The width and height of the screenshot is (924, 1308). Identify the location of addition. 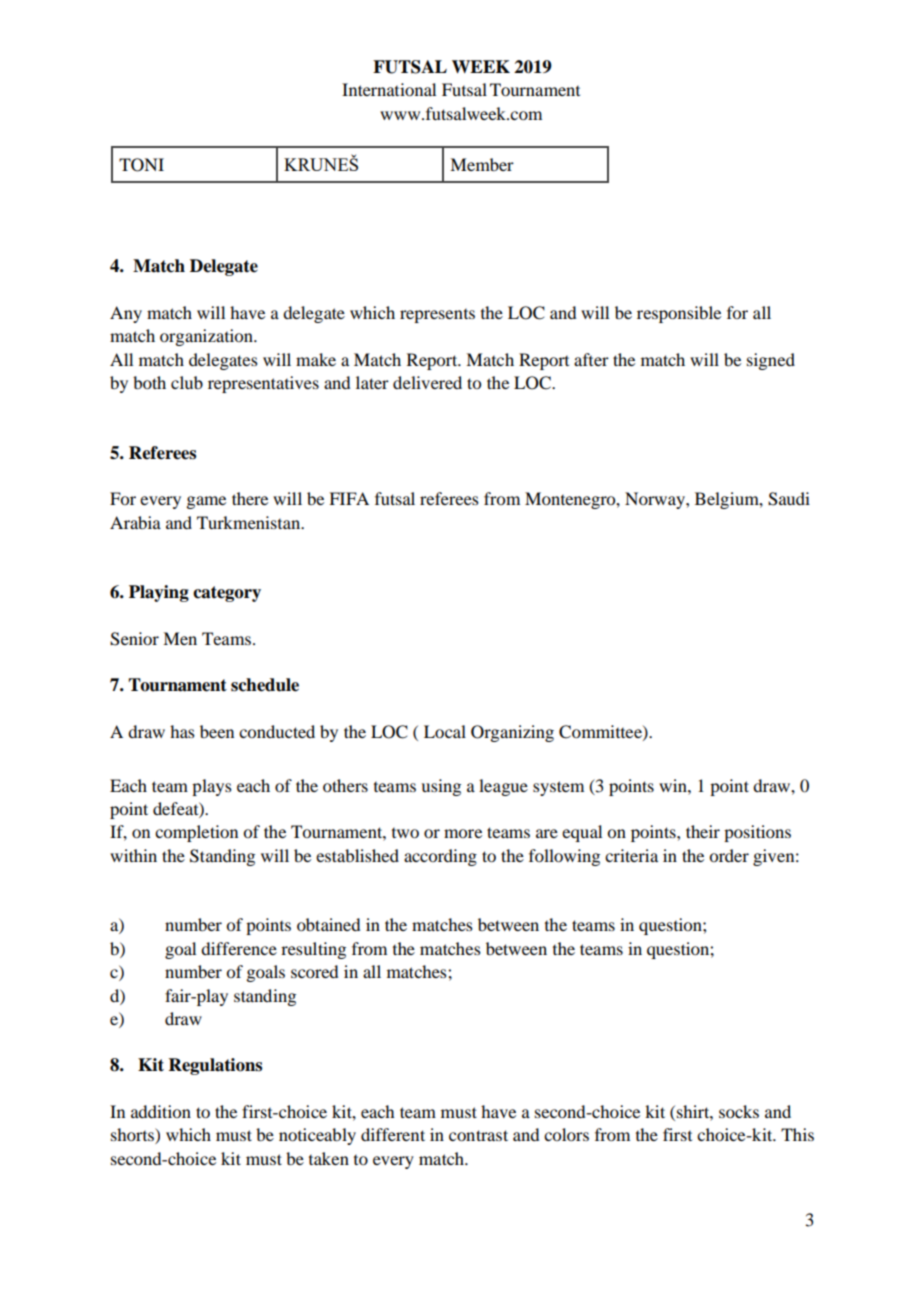
(161, 1111).
